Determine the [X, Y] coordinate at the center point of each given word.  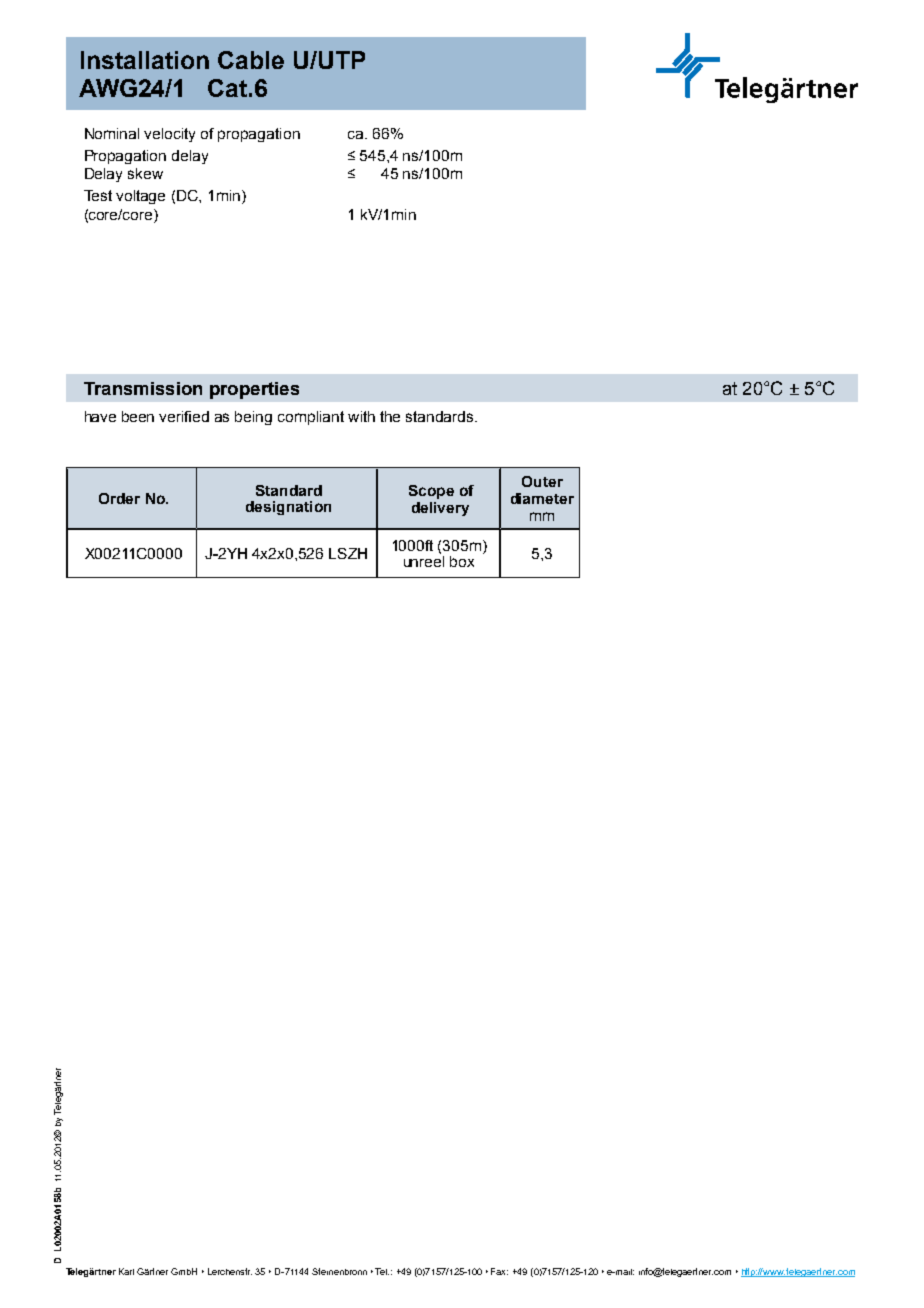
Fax [499, 1271]
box [462, 561]
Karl [126, 1271]
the [390, 416]
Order [119, 498]
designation [288, 508]
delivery [440, 509]
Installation [145, 60]
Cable [251, 60]
